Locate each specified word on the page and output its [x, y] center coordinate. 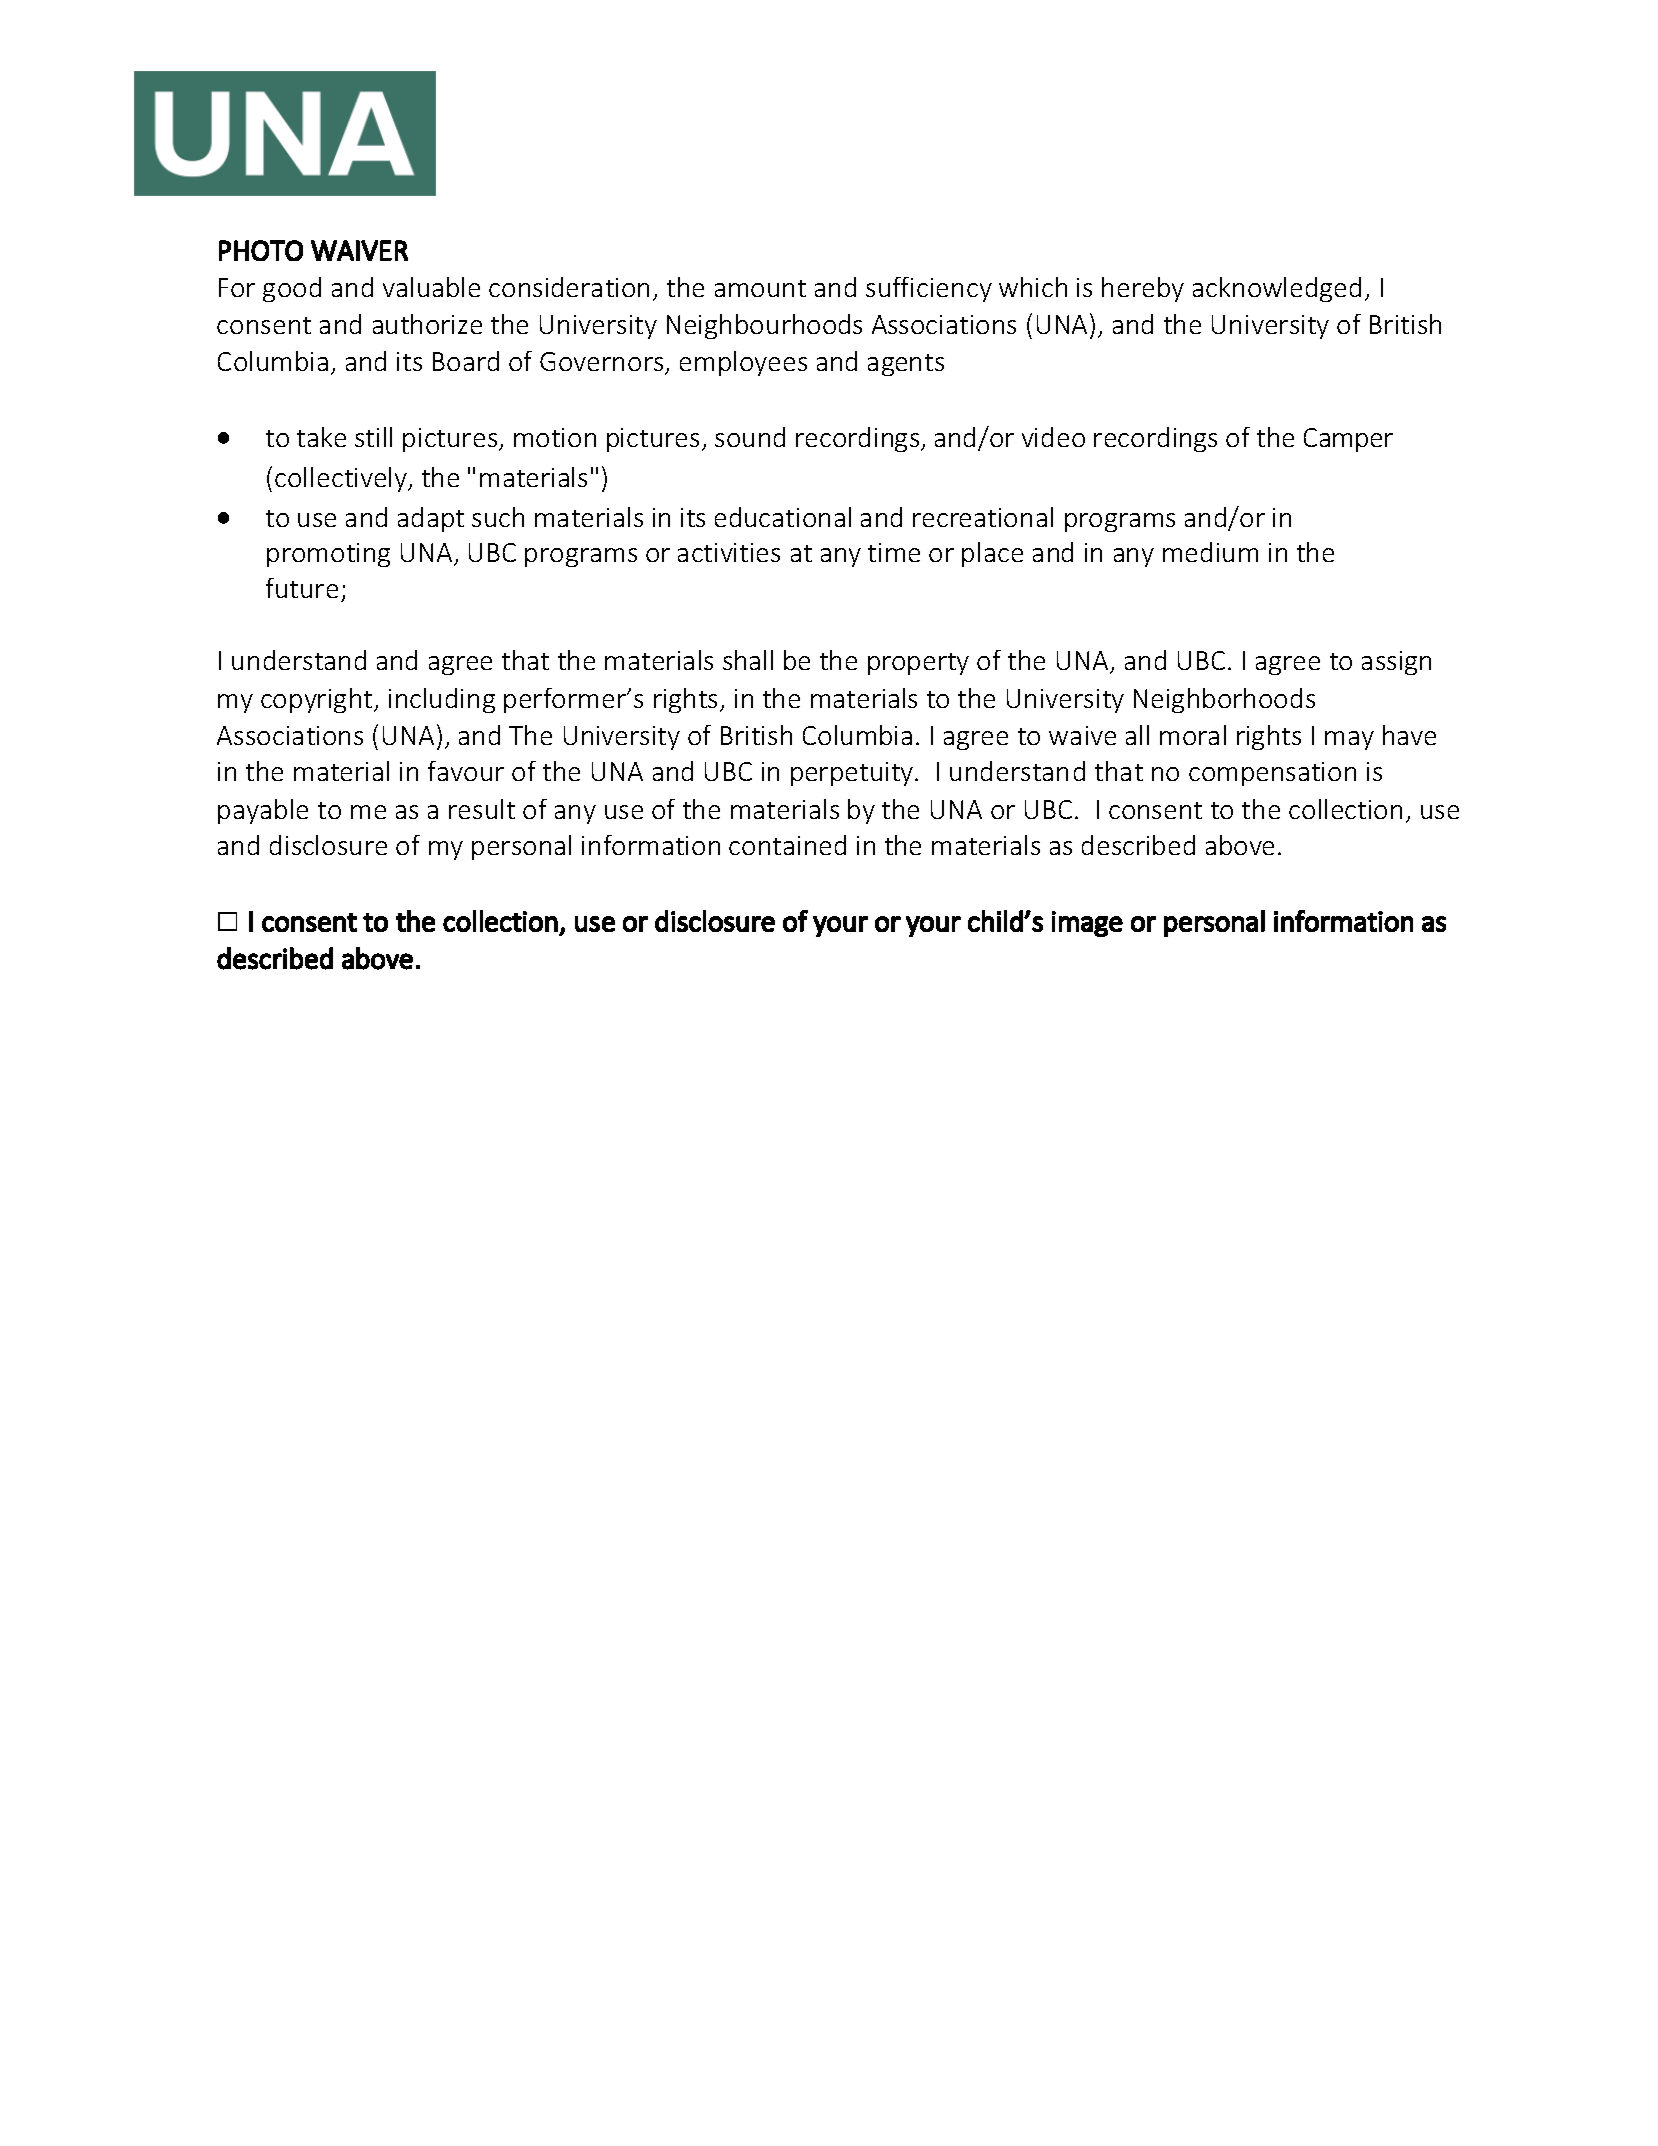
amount [760, 288]
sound [750, 437]
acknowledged [1277, 289]
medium [1210, 552]
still [373, 437]
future [302, 588]
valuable [431, 287]
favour [466, 771]
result [482, 809]
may [1349, 740]
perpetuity [853, 774]
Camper [1348, 440]
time [894, 552]
